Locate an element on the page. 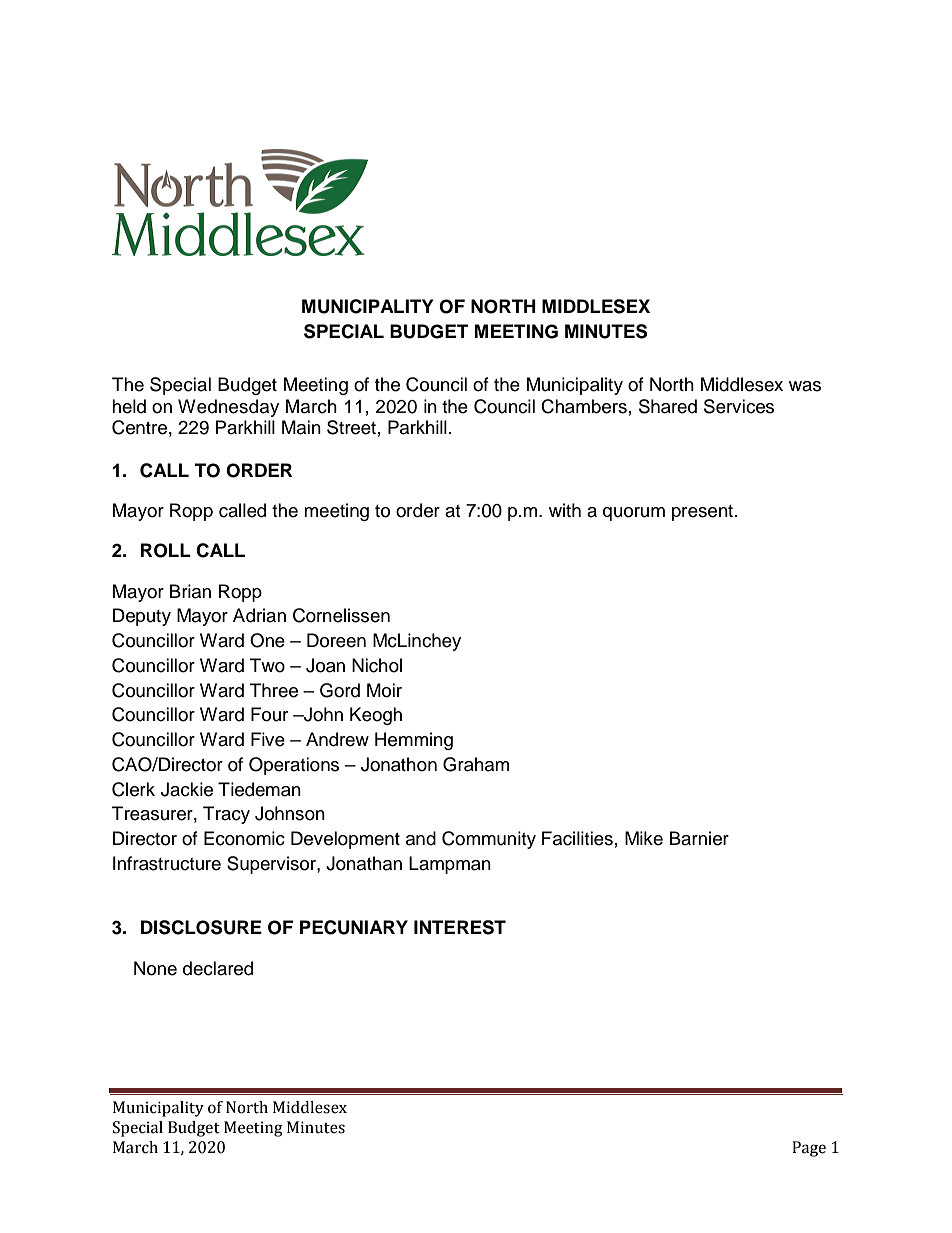 The image size is (952, 1233). Services is located at coordinates (739, 406).
